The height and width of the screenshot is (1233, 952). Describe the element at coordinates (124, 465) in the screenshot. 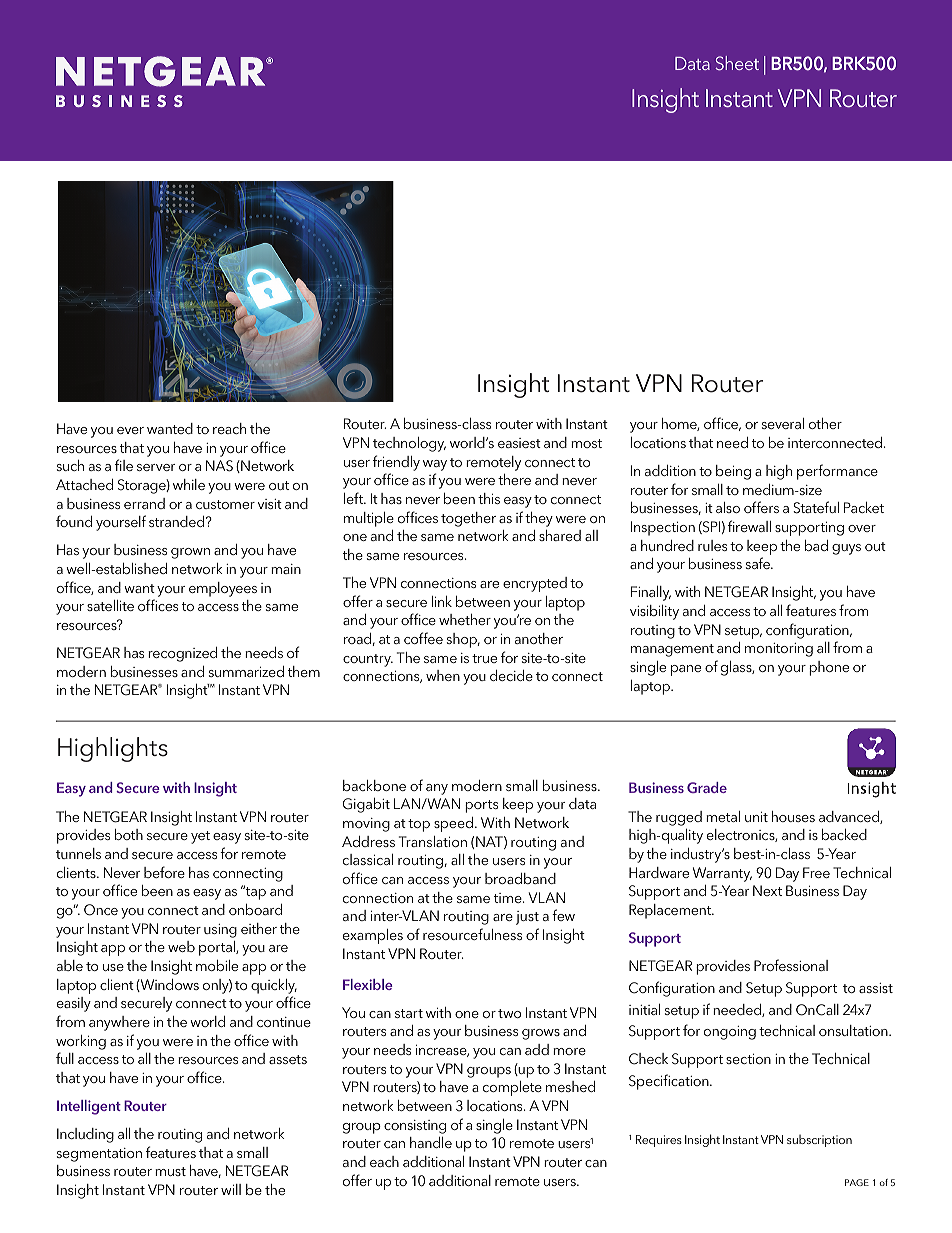

I see `file` at that location.
